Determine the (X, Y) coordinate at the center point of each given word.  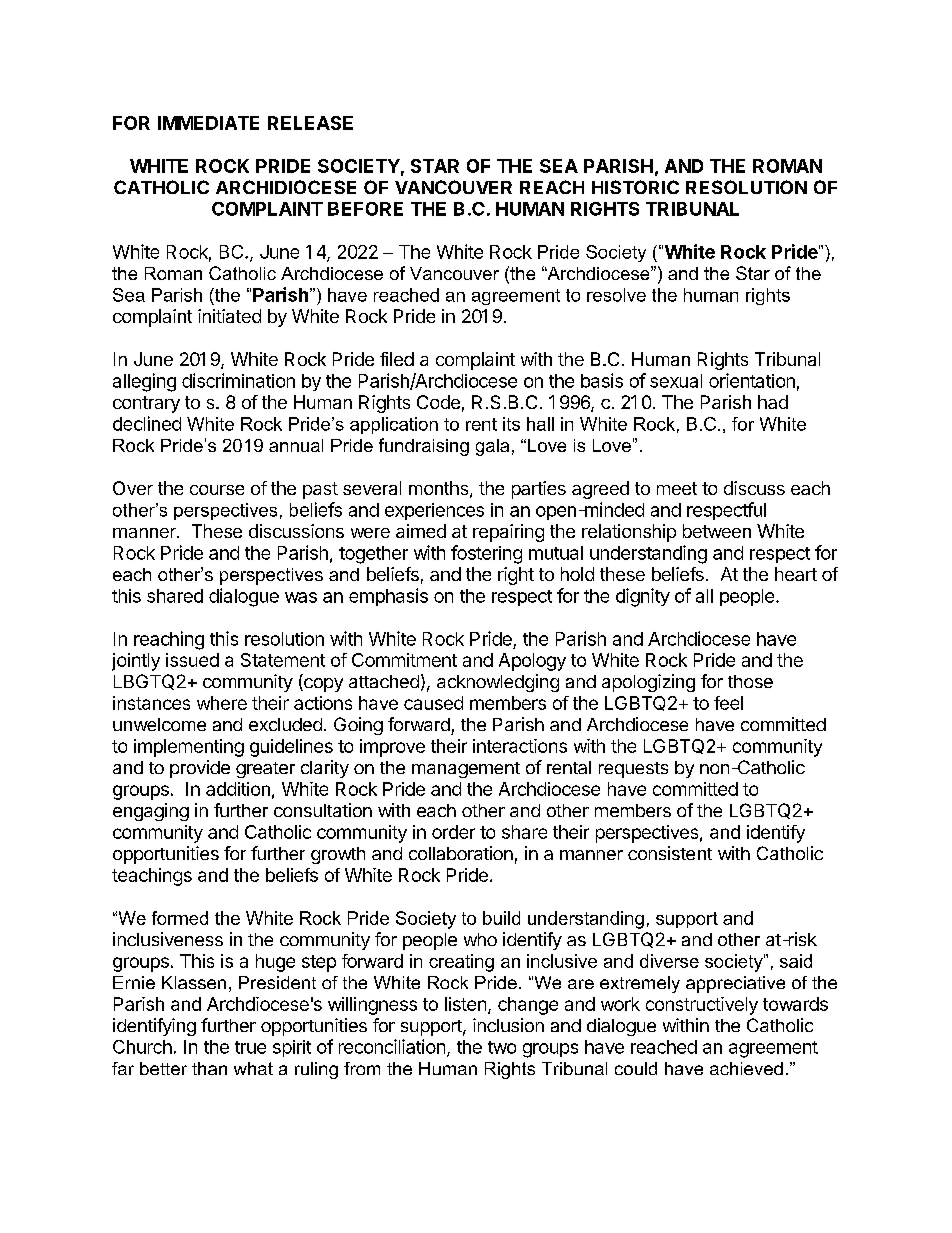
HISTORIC (635, 187)
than (209, 1068)
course (217, 490)
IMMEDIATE (208, 123)
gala (492, 447)
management (466, 770)
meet (677, 488)
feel (728, 703)
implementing (189, 748)
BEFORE (365, 209)
